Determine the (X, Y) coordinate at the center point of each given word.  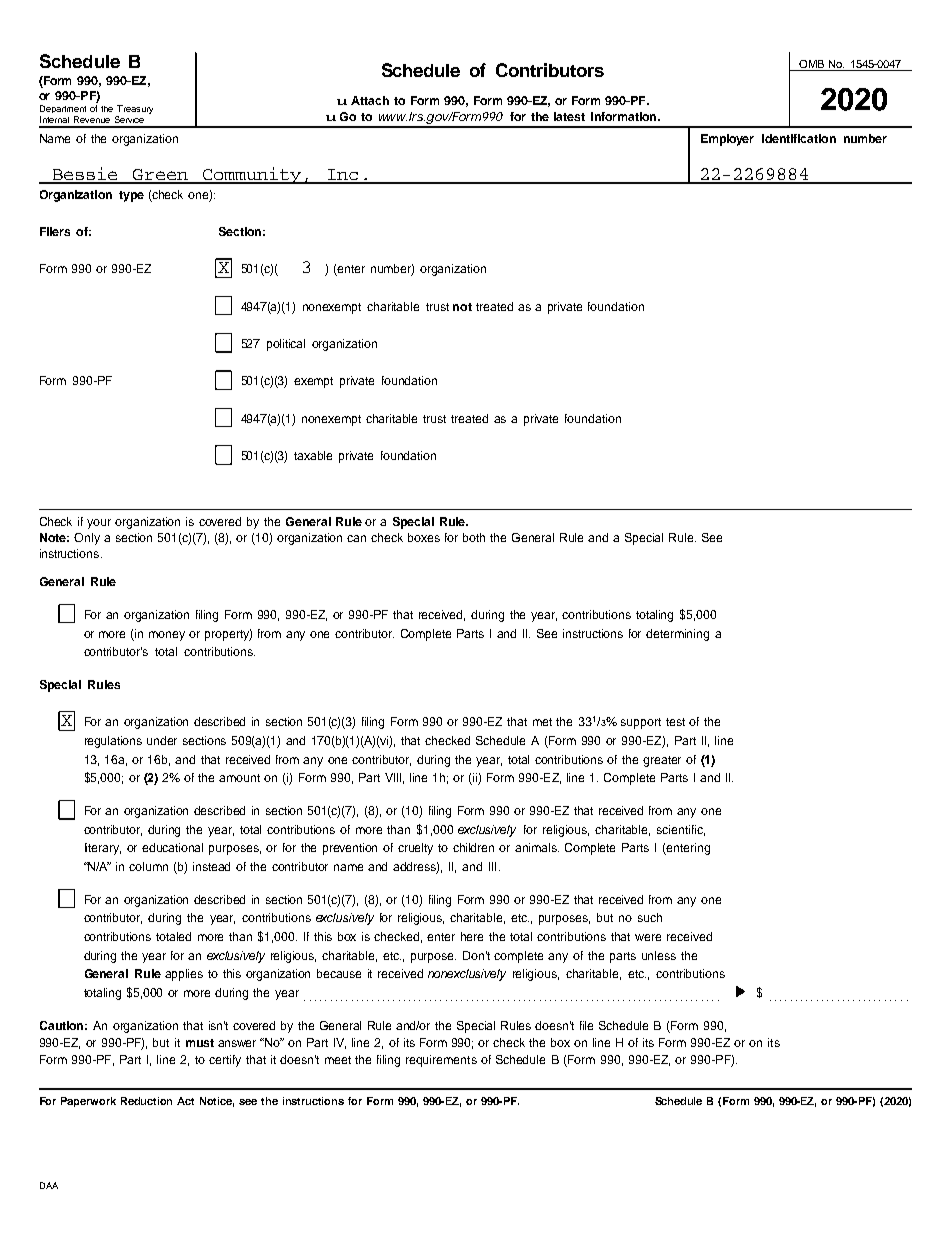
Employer (727, 140)
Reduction (146, 1101)
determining (677, 635)
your (99, 524)
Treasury (134, 111)
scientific (681, 830)
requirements (441, 1061)
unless (659, 955)
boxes (424, 537)
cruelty (415, 849)
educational (172, 847)
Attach (370, 100)
